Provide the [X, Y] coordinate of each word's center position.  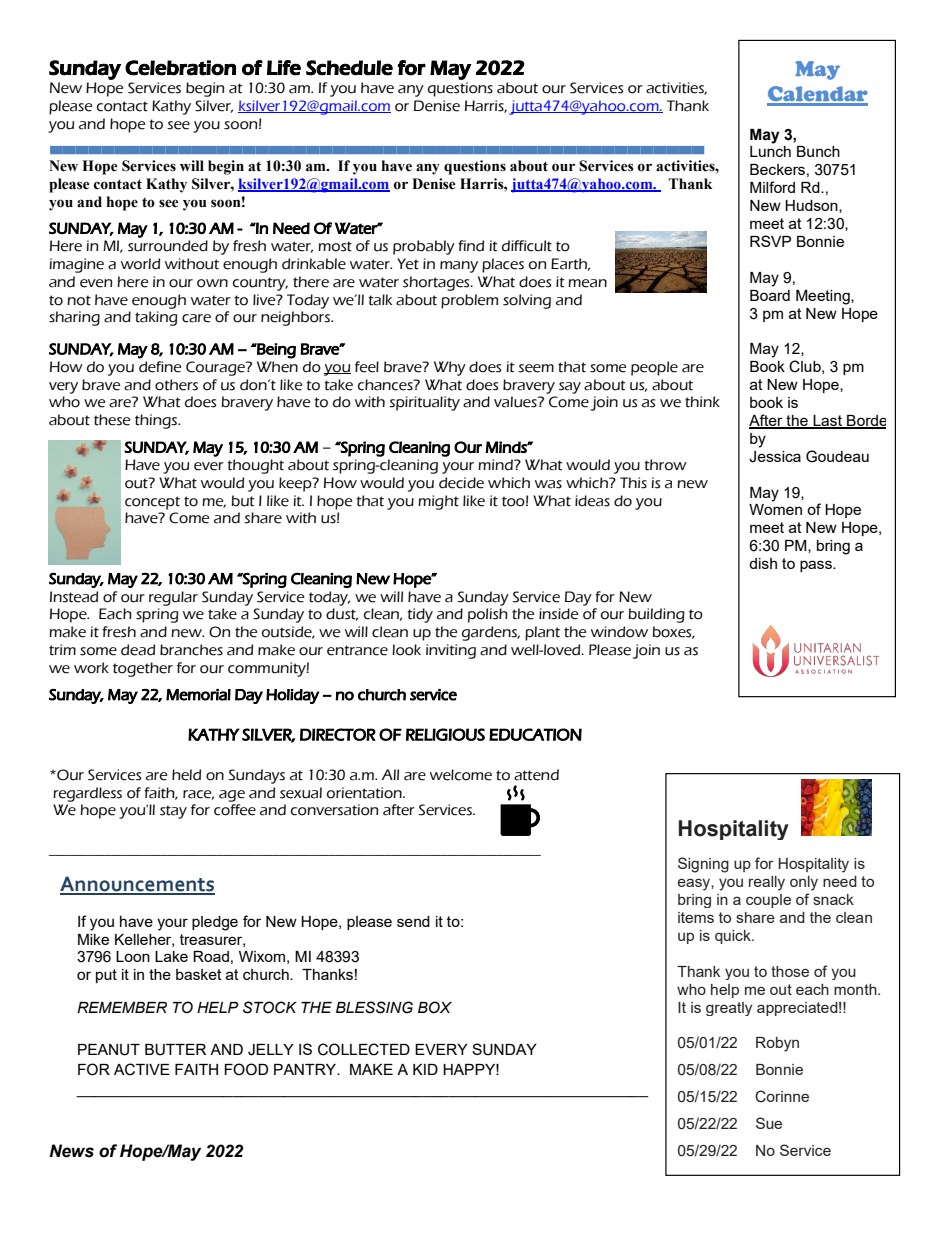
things [157, 421]
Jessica [775, 457]
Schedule [349, 68]
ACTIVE [142, 1069]
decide [461, 483]
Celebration [180, 68]
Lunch [770, 151]
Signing [703, 865]
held [186, 775]
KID [425, 1069]
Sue [769, 1123]
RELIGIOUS [445, 734]
